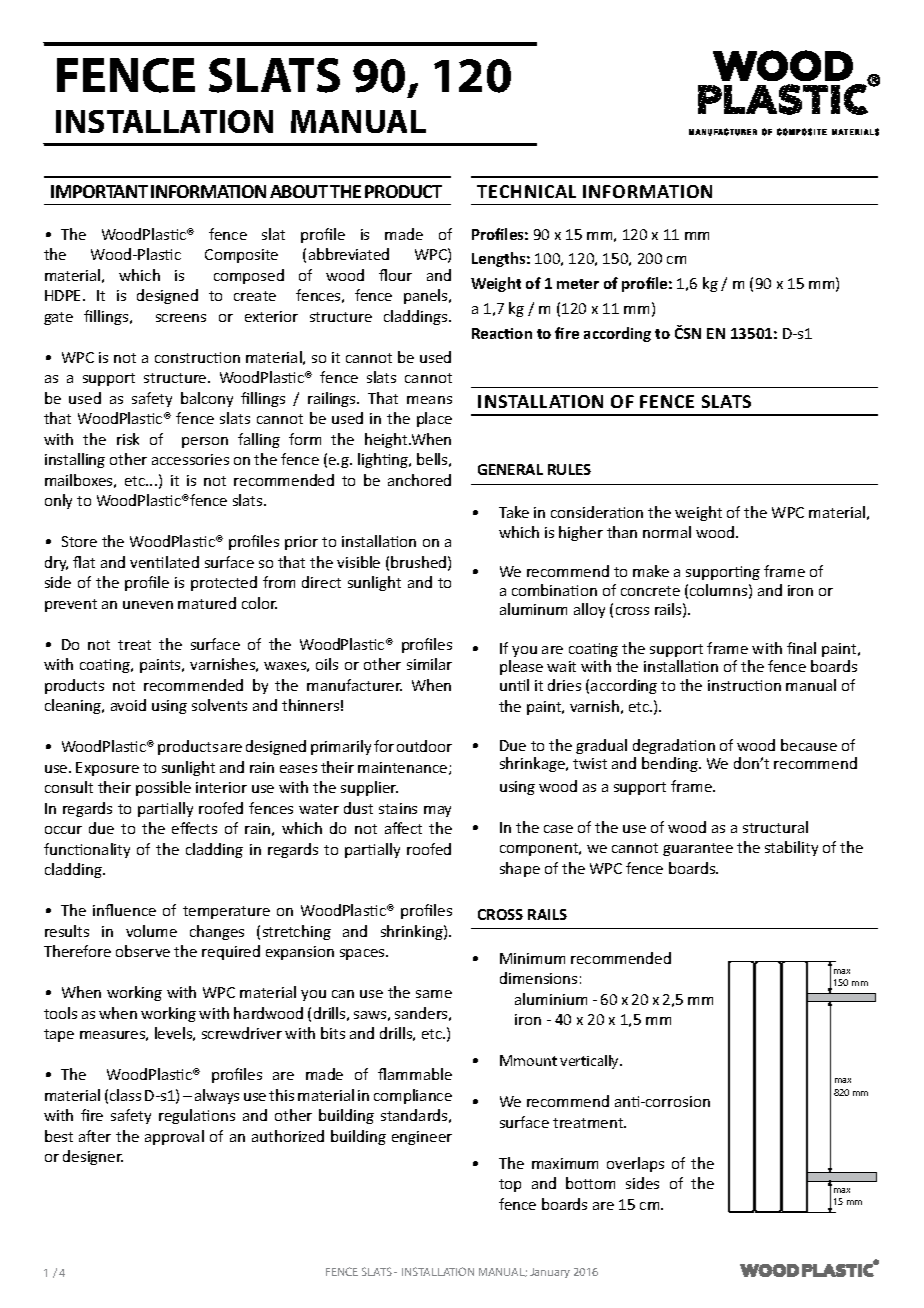  Describe the element at coordinates (674, 746) in the page. I see `degradation` at that location.
